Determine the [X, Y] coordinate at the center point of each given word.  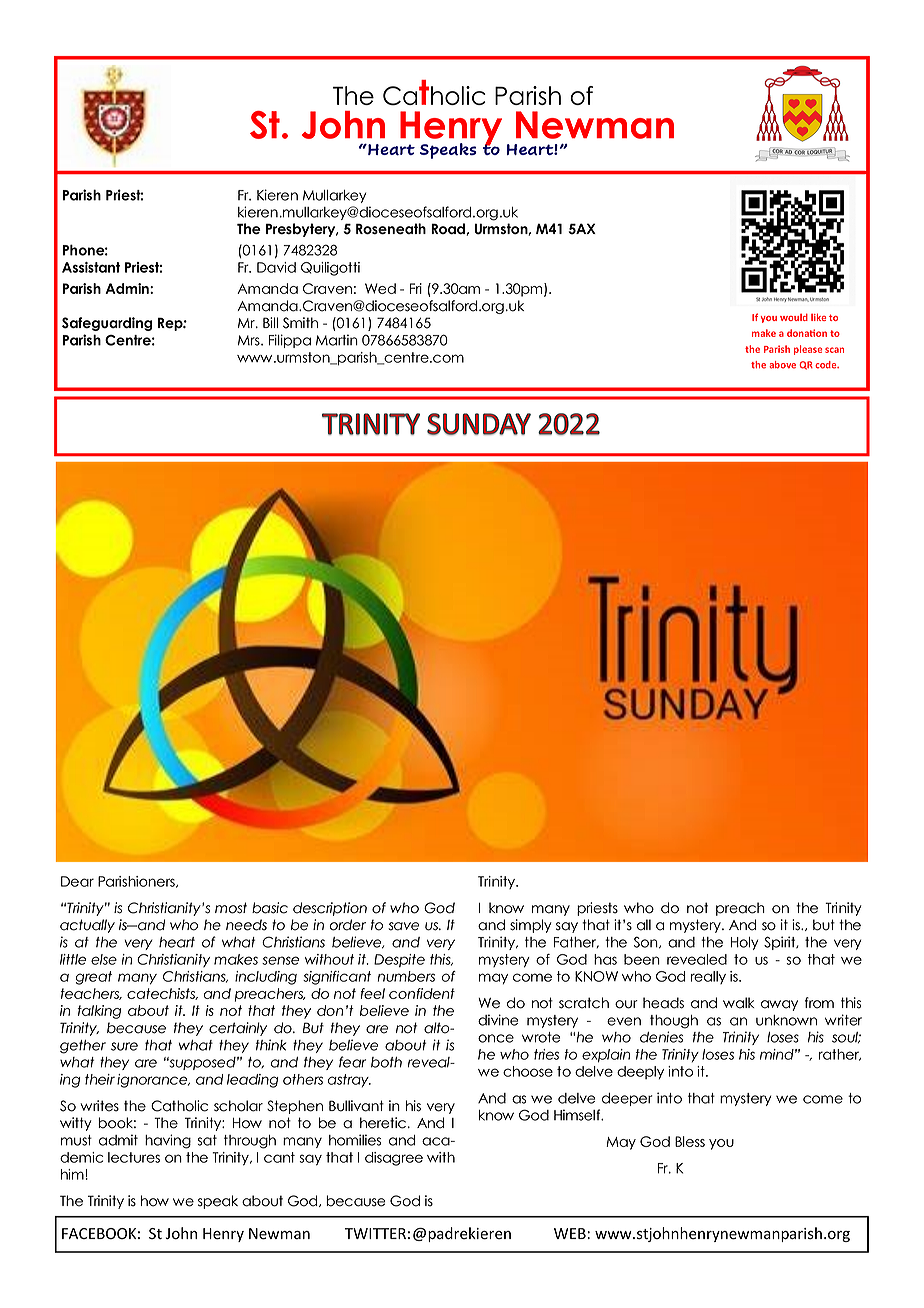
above [782, 365]
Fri [416, 288]
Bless [690, 1141]
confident [422, 993]
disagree [394, 1159]
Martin [337, 340]
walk [739, 1003]
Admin [128, 288]
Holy [744, 943]
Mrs [250, 340]
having [168, 1141]
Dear [77, 881]
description [330, 909]
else [104, 959]
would [794, 317]
